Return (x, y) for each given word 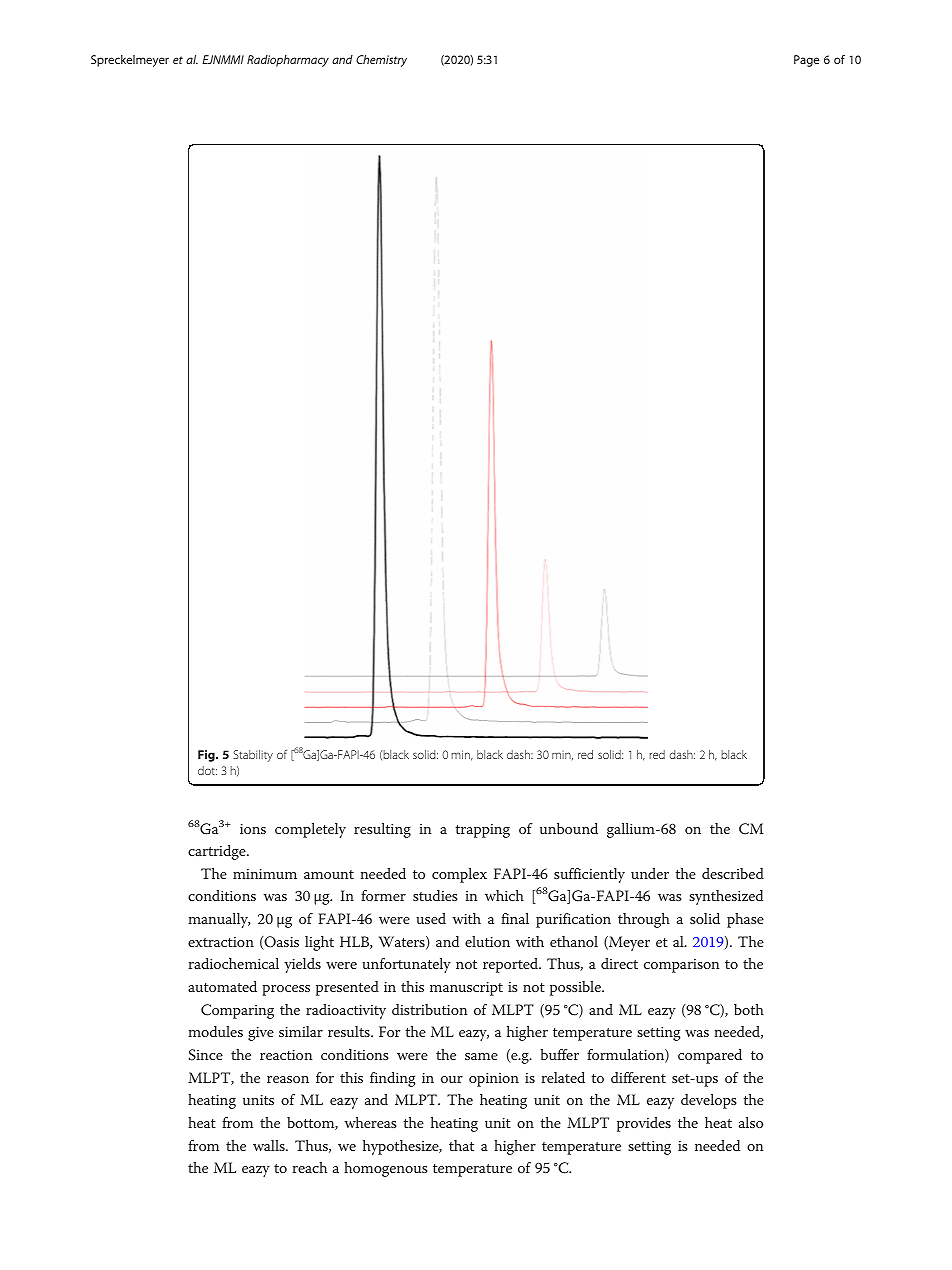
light (319, 943)
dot (207, 770)
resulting (382, 830)
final (515, 918)
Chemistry (381, 61)
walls (270, 1145)
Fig (207, 756)
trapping (482, 831)
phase (745, 920)
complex (459, 875)
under (650, 873)
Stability (253, 756)
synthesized (726, 897)
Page (806, 61)
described (733, 873)
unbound (569, 828)
